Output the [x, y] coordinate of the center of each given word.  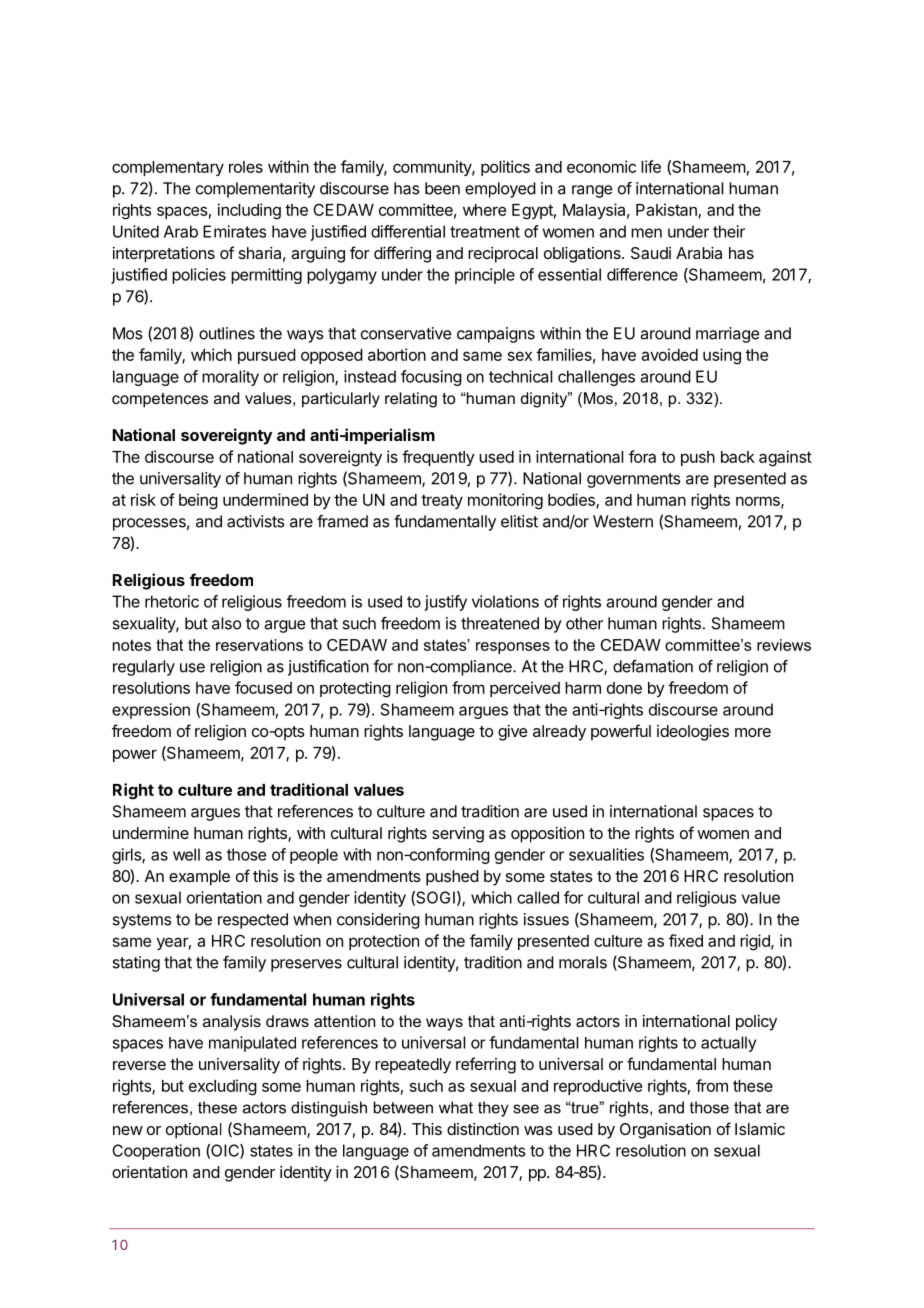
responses [513, 648]
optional [193, 1131]
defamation [653, 666]
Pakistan [667, 211]
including [249, 211]
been [442, 188]
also [226, 623]
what [456, 1107]
